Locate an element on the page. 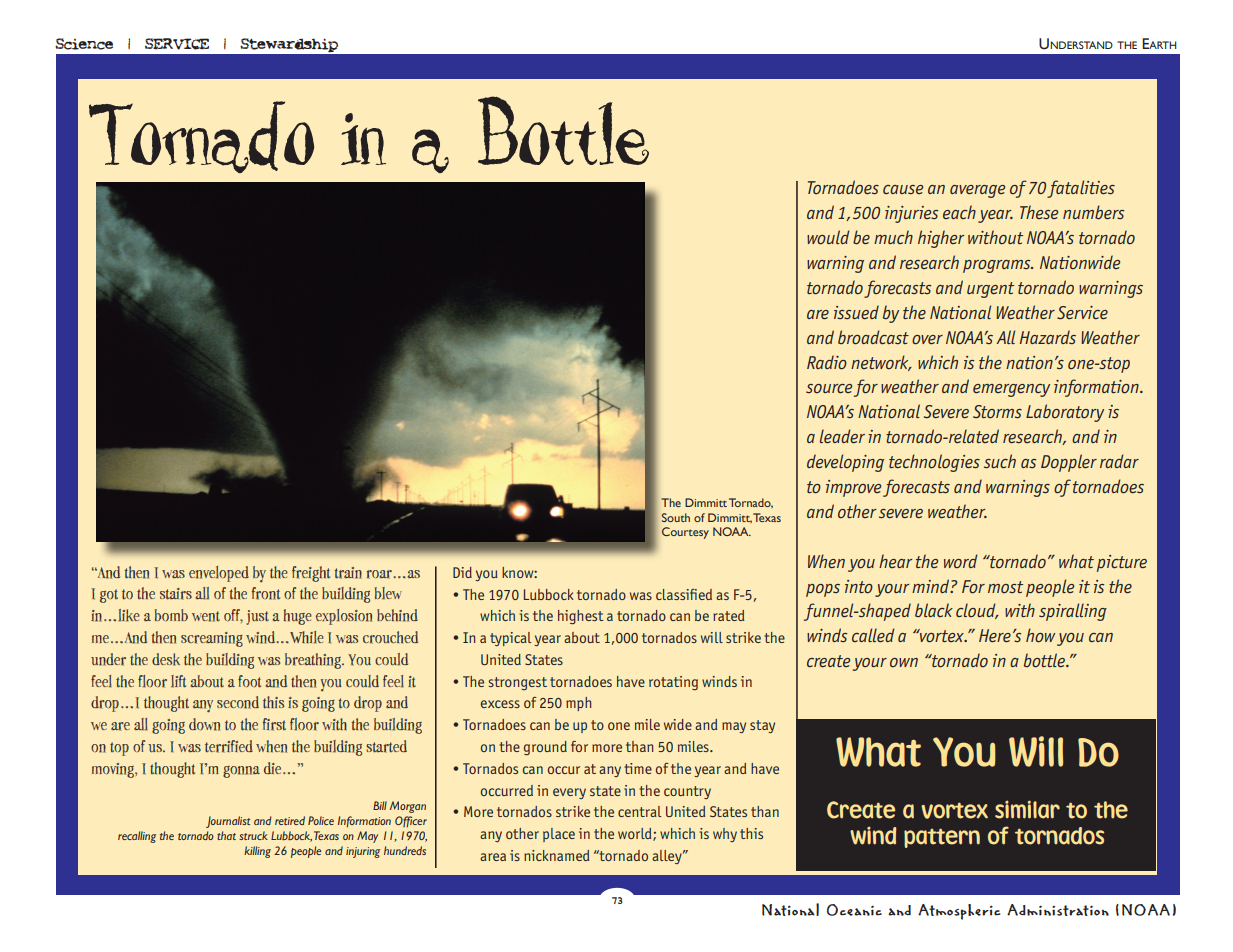 The image size is (1233, 952). cloud is located at coordinates (977, 611).
